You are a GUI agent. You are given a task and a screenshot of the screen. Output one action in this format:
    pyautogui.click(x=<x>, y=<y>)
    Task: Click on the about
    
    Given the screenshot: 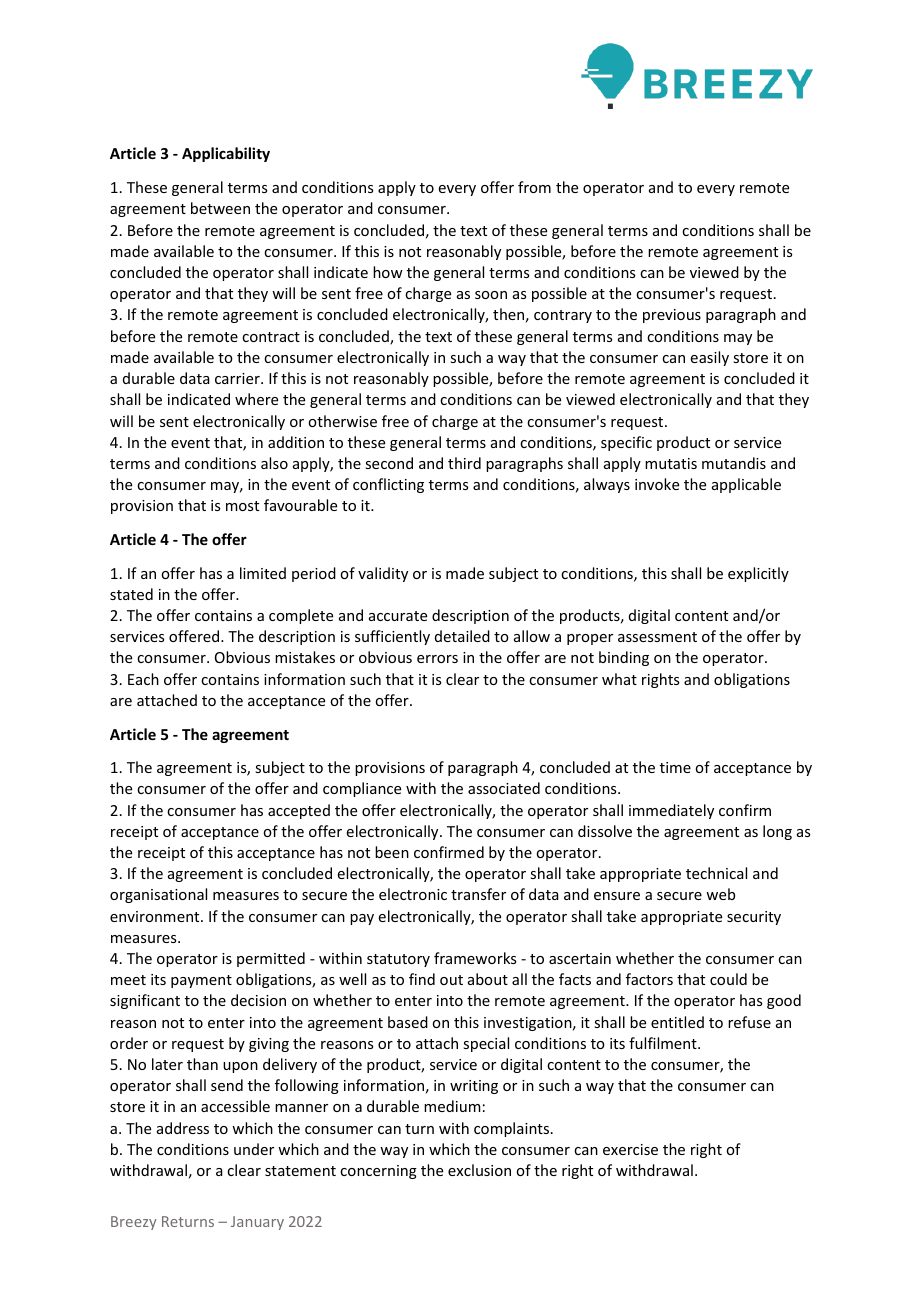 What is the action you would take?
    pyautogui.click(x=488, y=979)
